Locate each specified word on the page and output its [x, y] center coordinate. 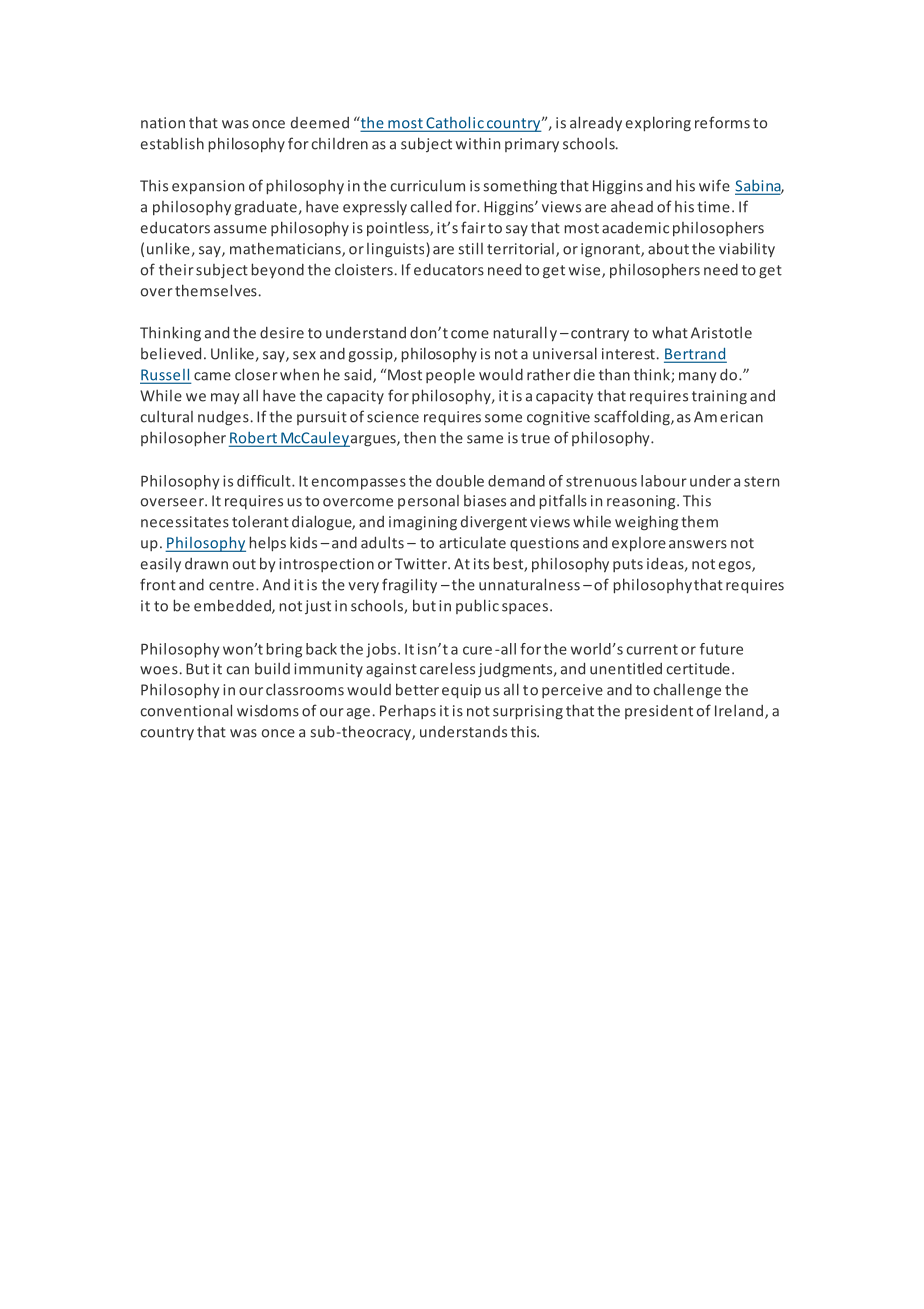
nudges [223, 418]
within [478, 143]
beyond [278, 270]
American [728, 417]
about [668, 248]
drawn [206, 564]
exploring [658, 124]
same [485, 439]
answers [698, 544]
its [481, 564]
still [470, 248]
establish [172, 143]
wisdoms [268, 711]
